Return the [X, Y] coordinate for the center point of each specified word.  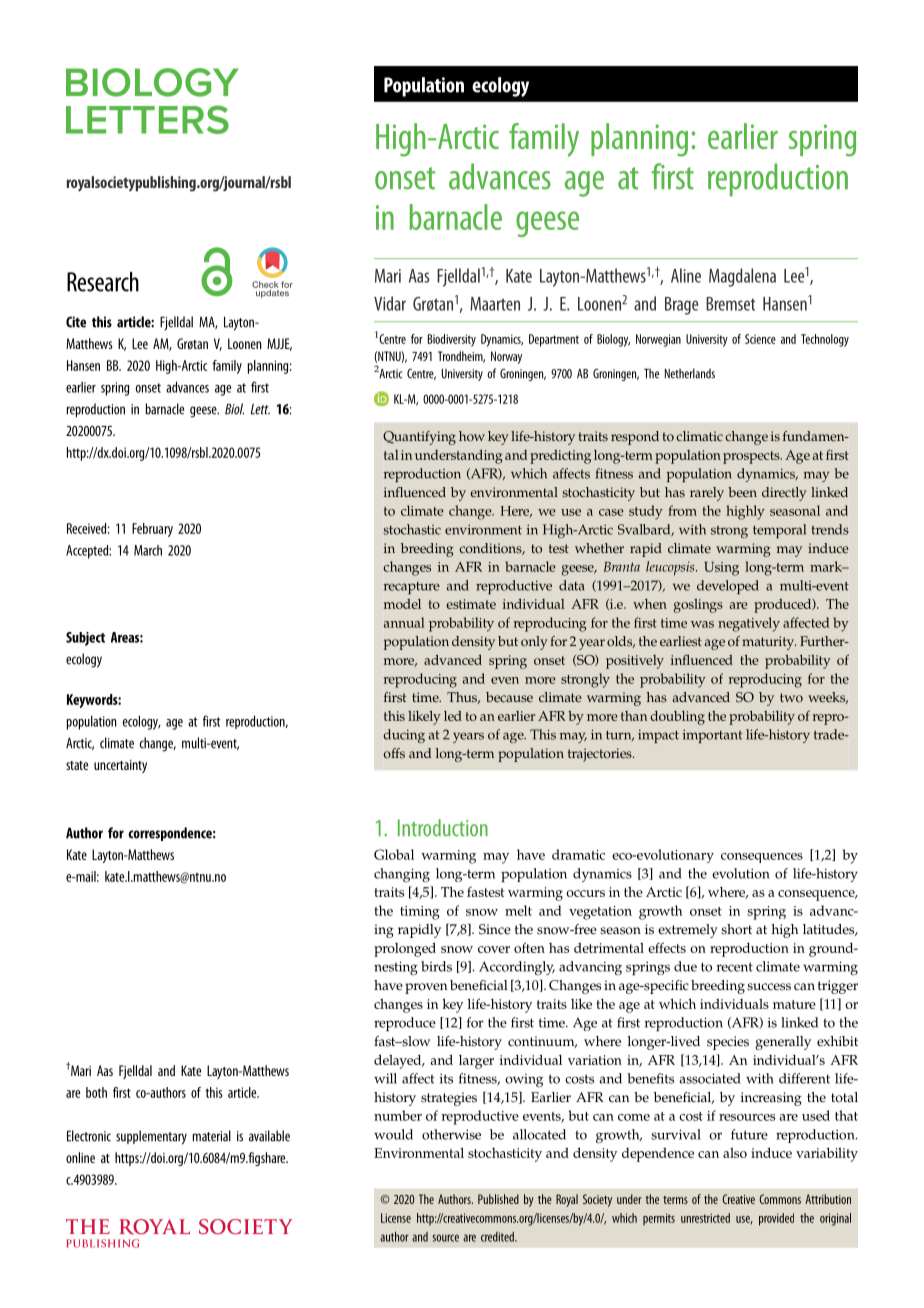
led [453, 716]
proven [426, 988]
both [96, 1092]
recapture [412, 588]
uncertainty [120, 766]
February [152, 530]
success [769, 987]
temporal [779, 531]
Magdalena [742, 277]
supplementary [151, 1137]
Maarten [495, 304]
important [713, 736]
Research [103, 282]
